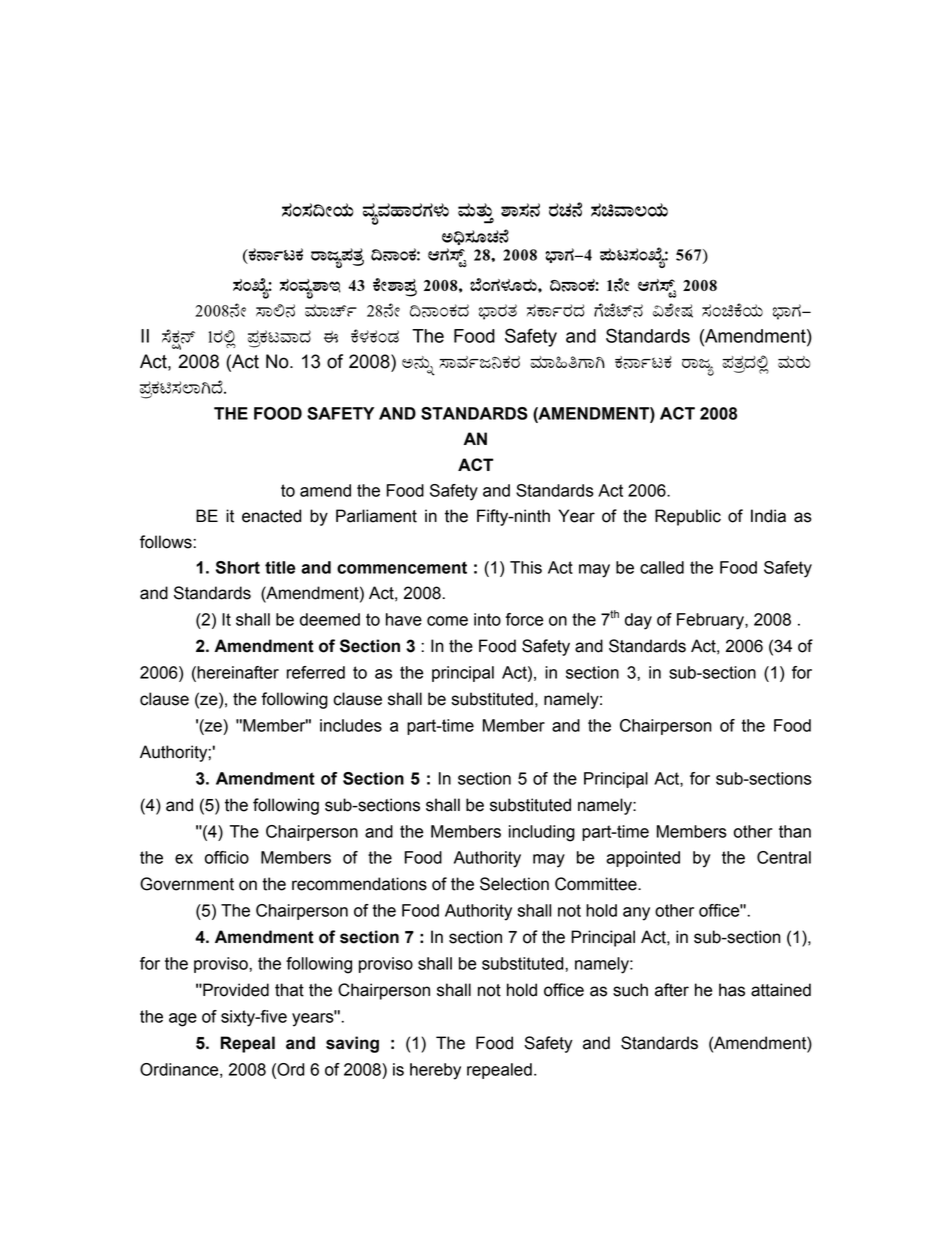  I want to click on Republic, so click(688, 517).
